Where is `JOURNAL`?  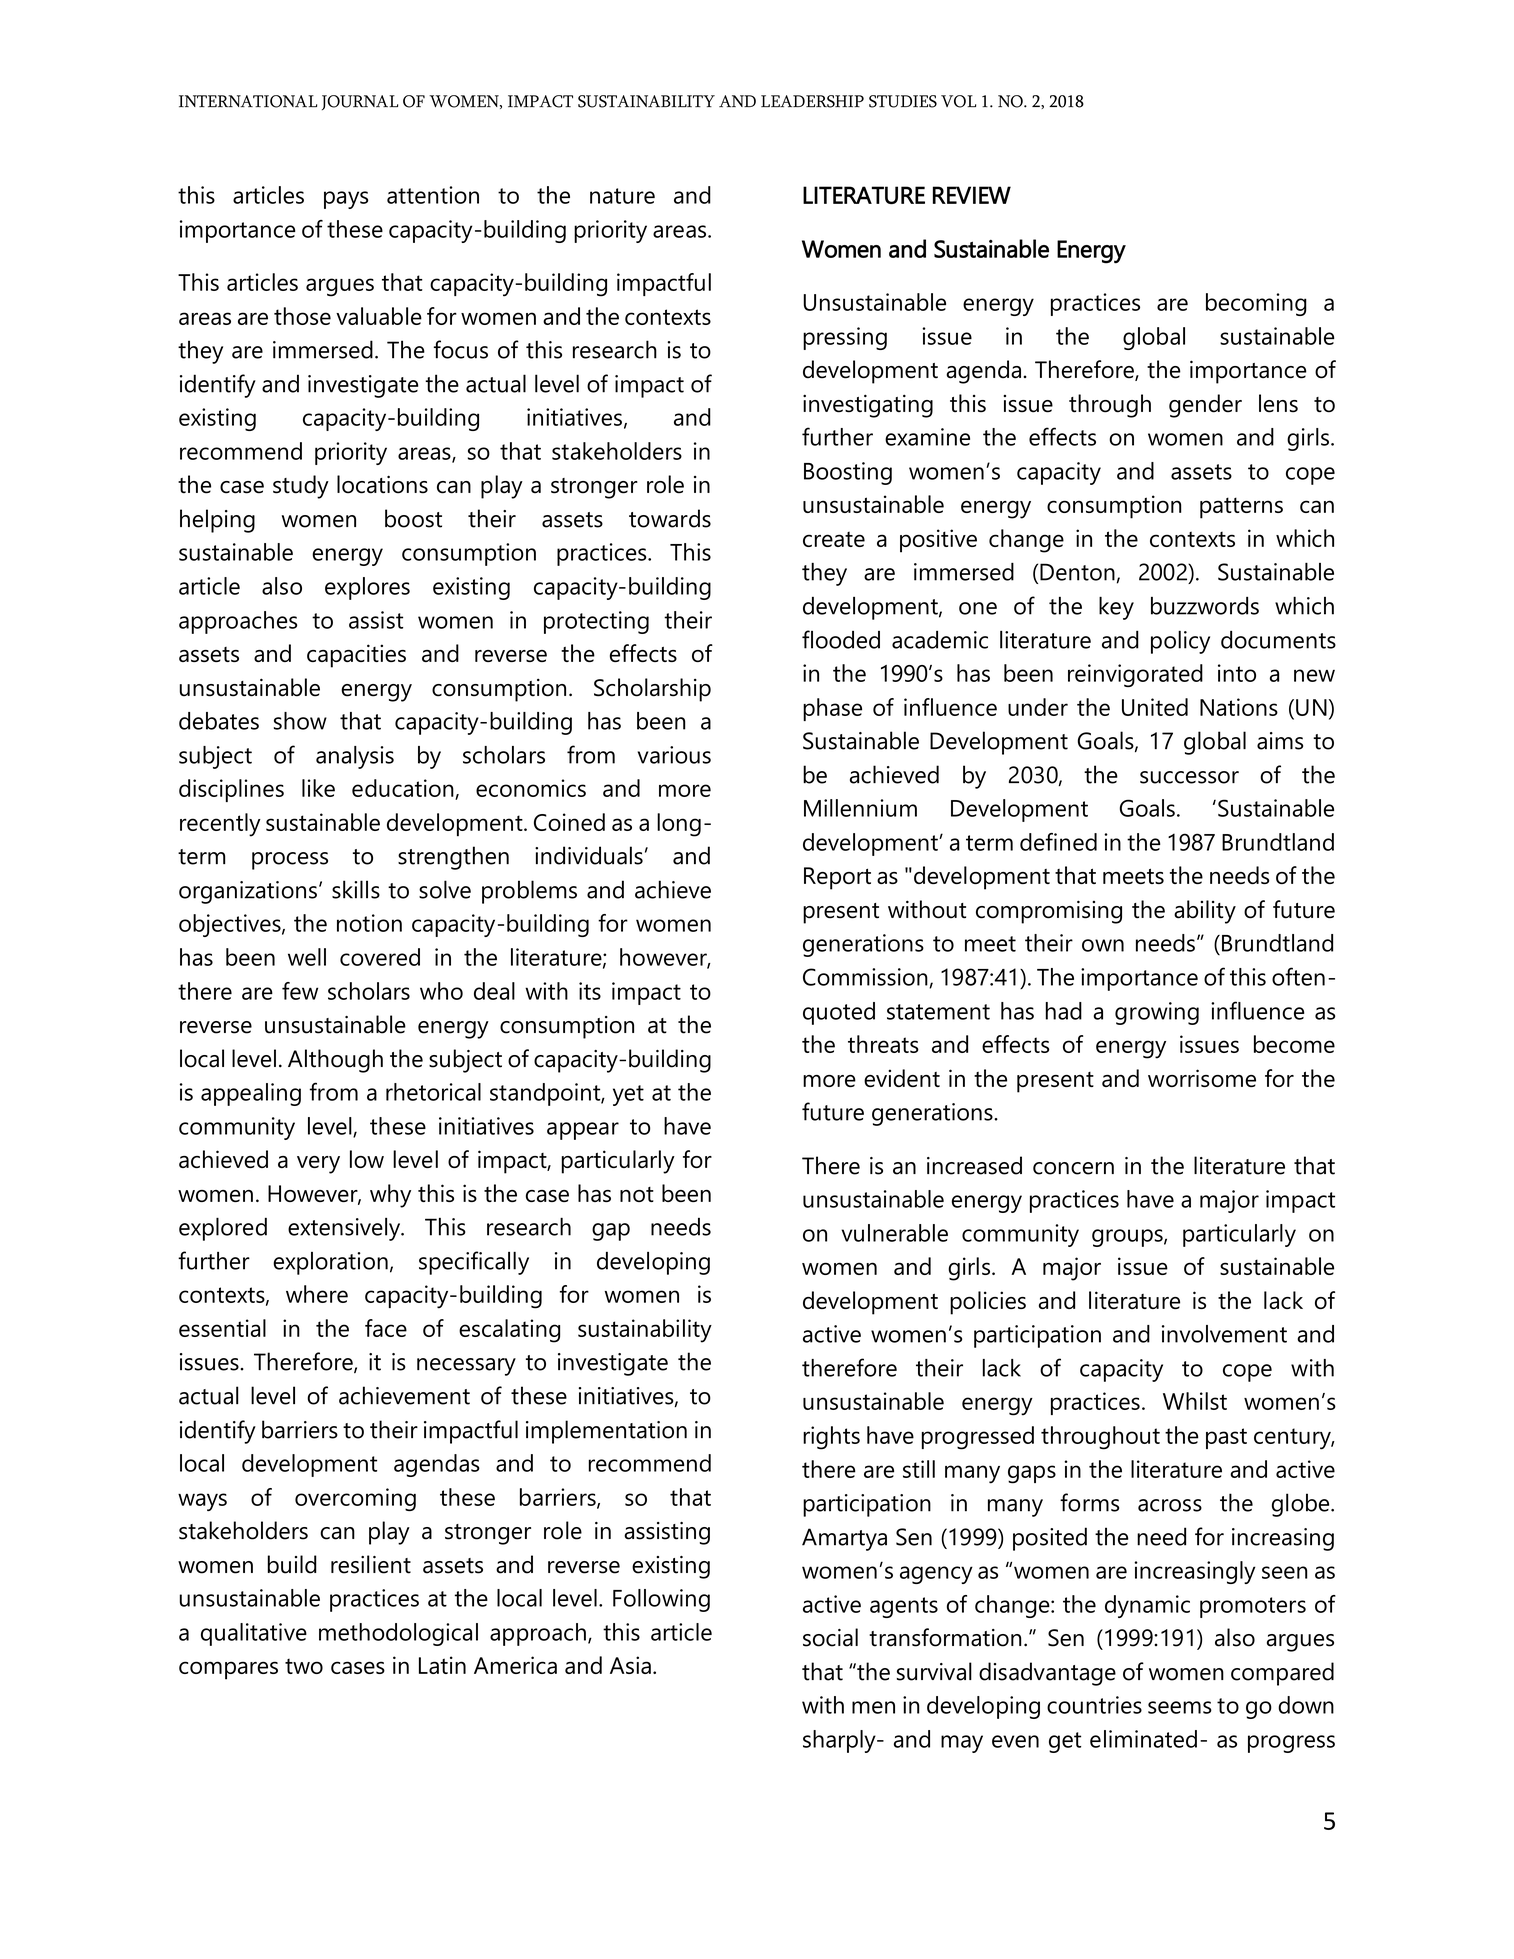 JOURNAL is located at coordinates (360, 102).
